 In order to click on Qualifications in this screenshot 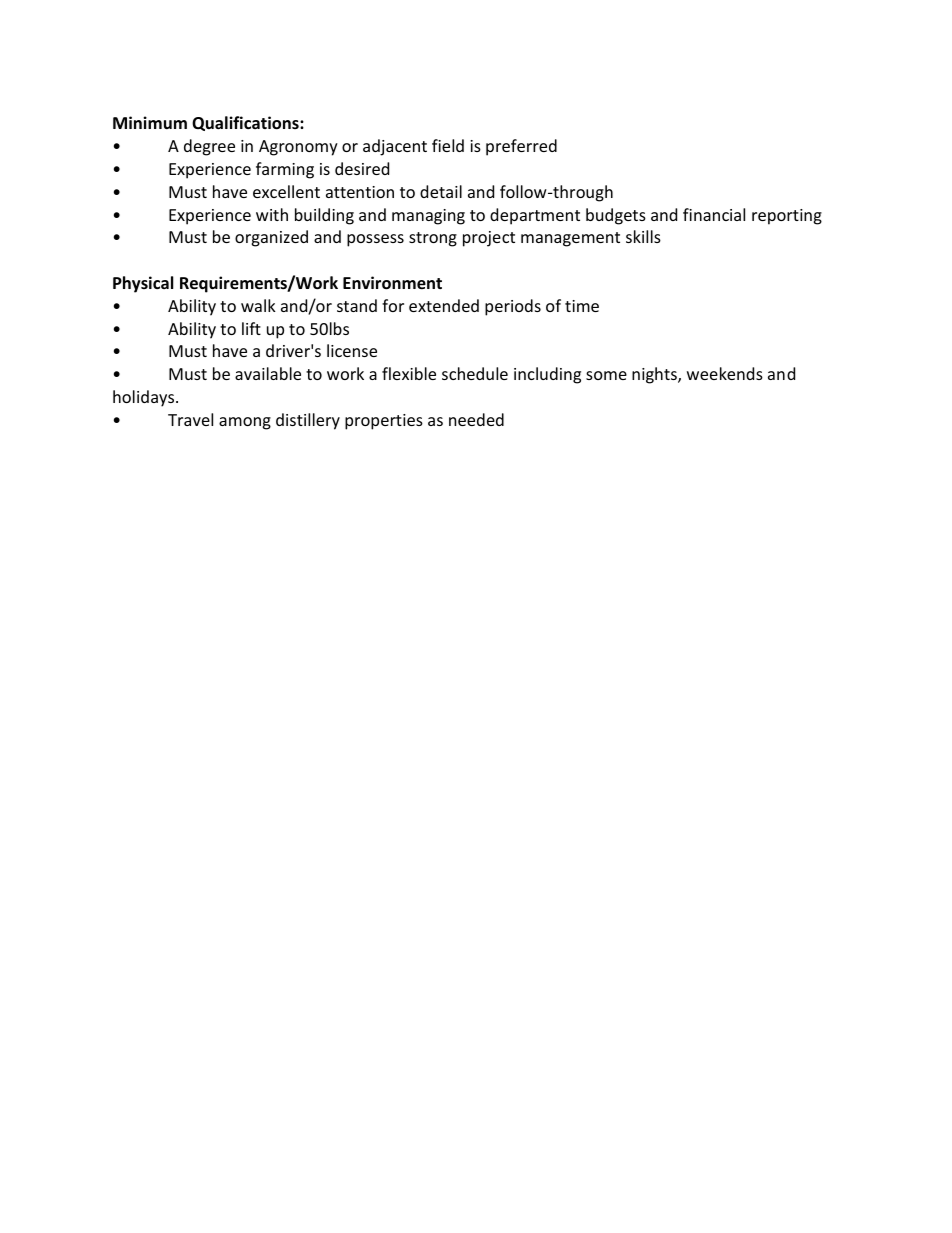, I will do `click(246, 123)`.
